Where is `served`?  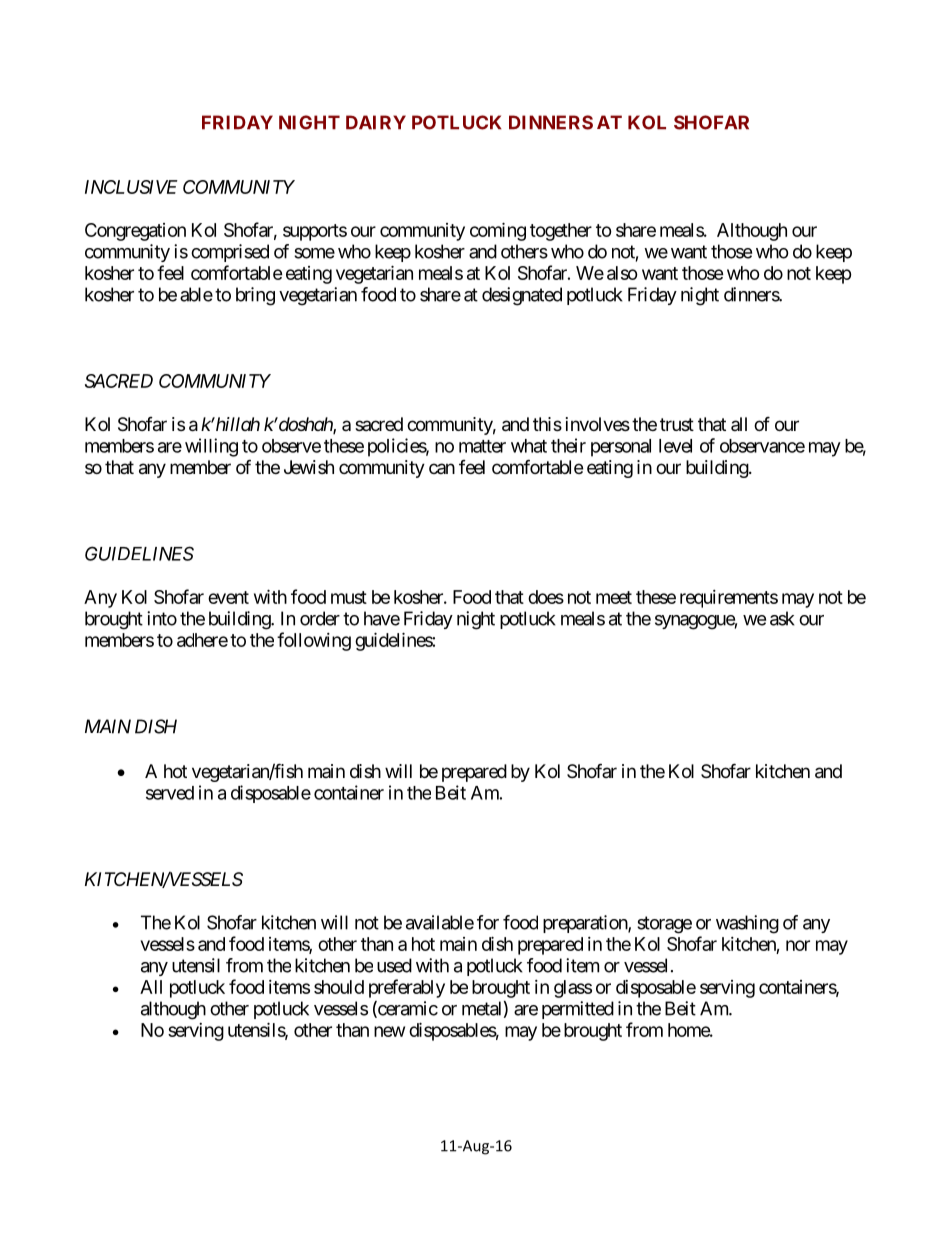 served is located at coordinates (170, 793).
